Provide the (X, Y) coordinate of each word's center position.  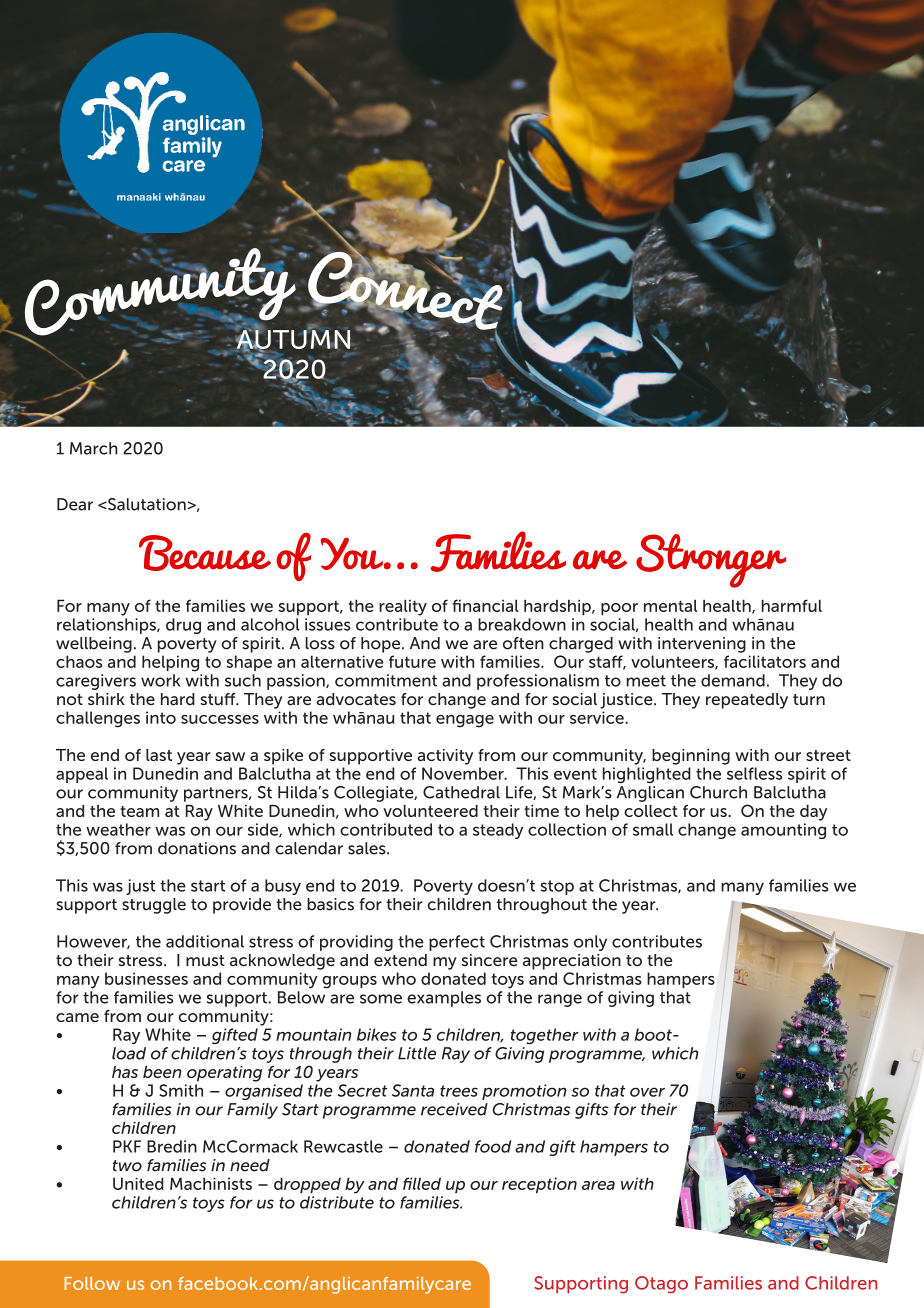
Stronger (711, 561)
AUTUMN (292, 339)
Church (718, 792)
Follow (92, 1283)
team (139, 811)
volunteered (430, 811)
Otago (661, 1285)
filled (422, 1183)
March (94, 448)
